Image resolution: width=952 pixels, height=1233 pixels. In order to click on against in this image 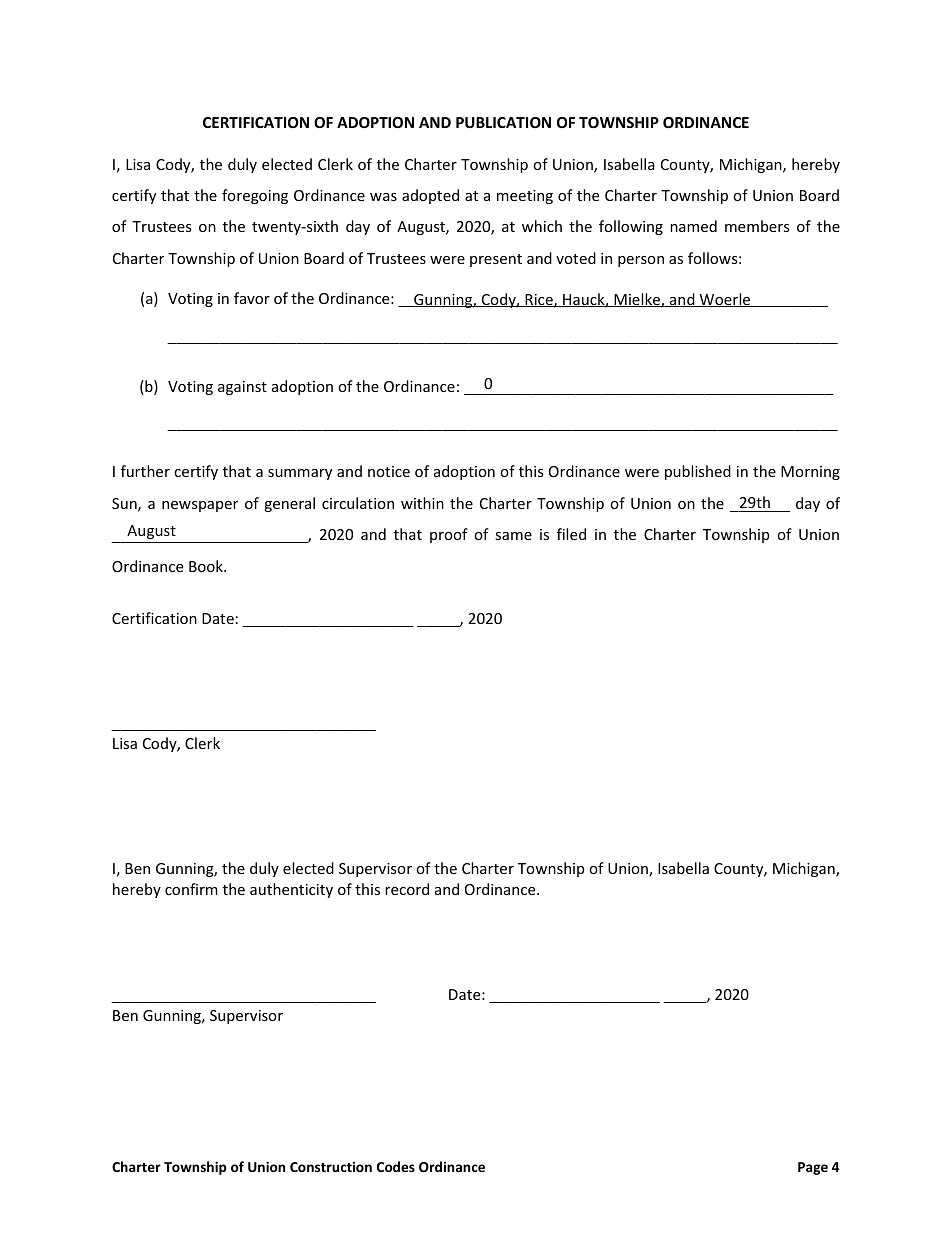, I will do `click(242, 388)`.
